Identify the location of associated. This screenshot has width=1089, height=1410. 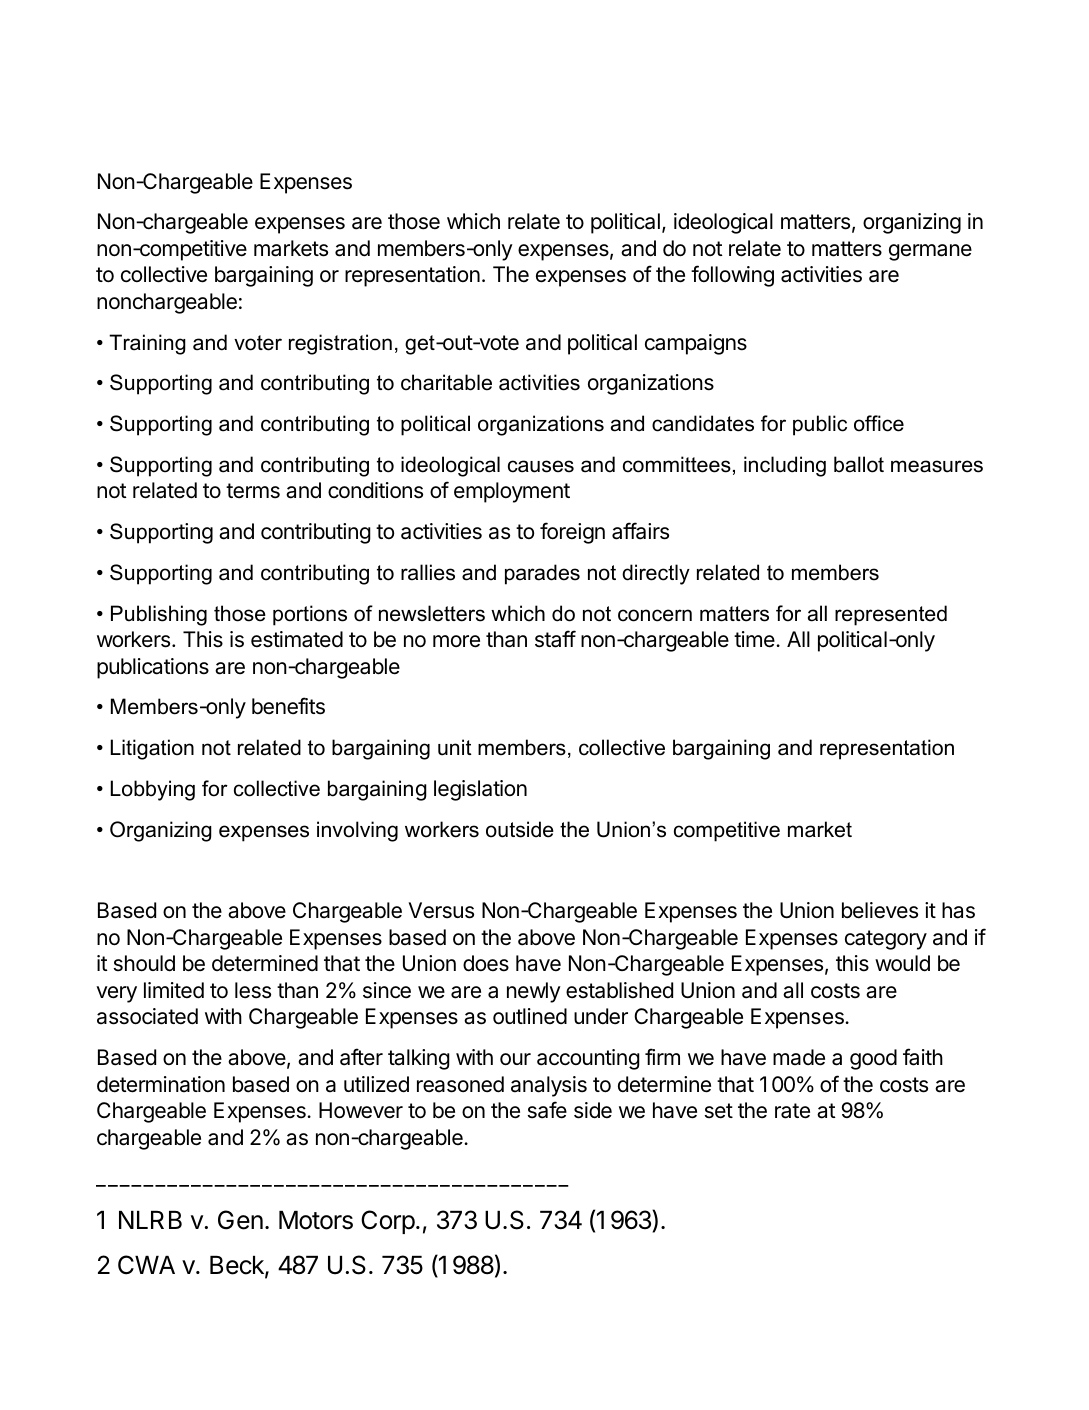
(147, 1016).
